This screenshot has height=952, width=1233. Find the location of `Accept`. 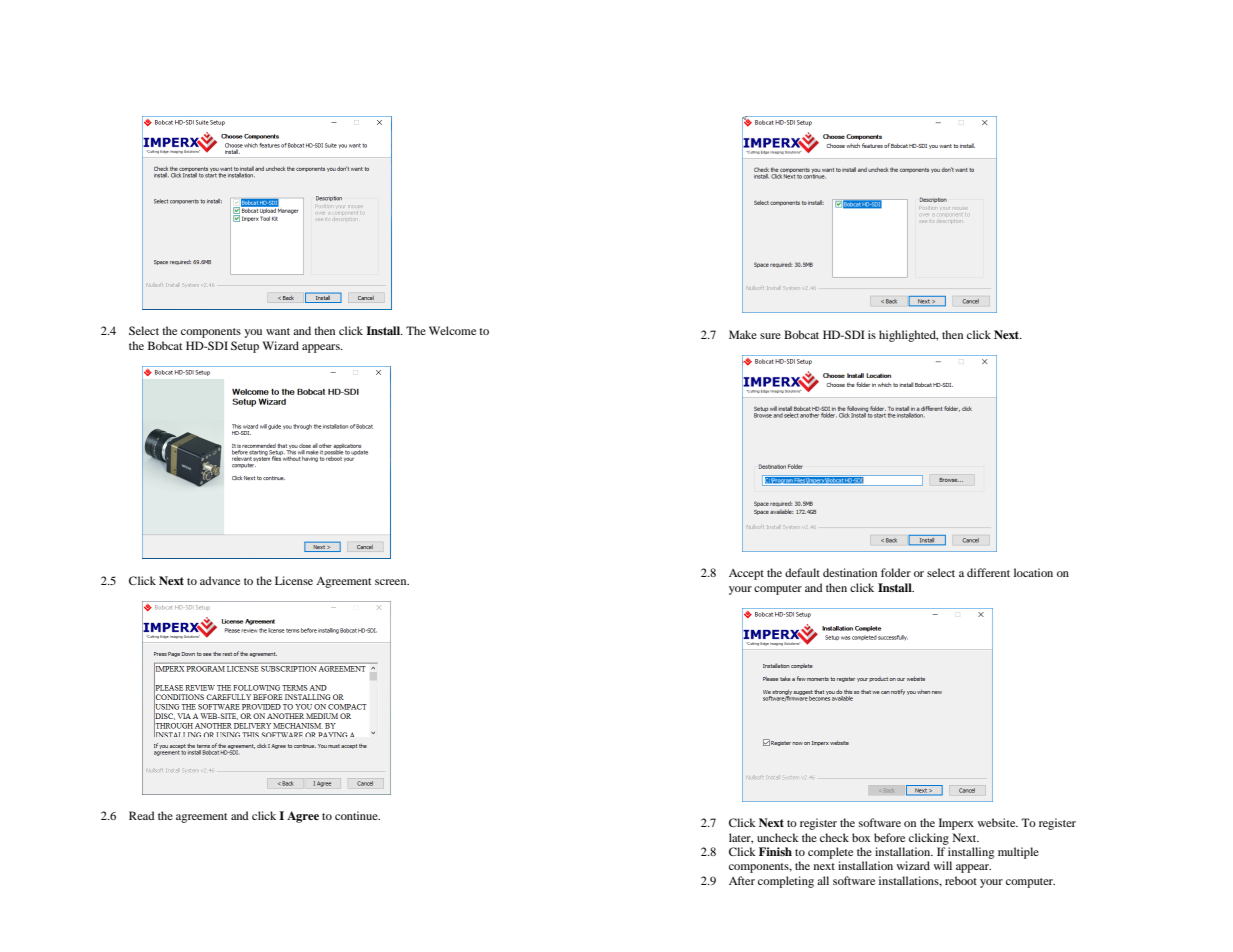

Accept is located at coordinates (746, 574).
